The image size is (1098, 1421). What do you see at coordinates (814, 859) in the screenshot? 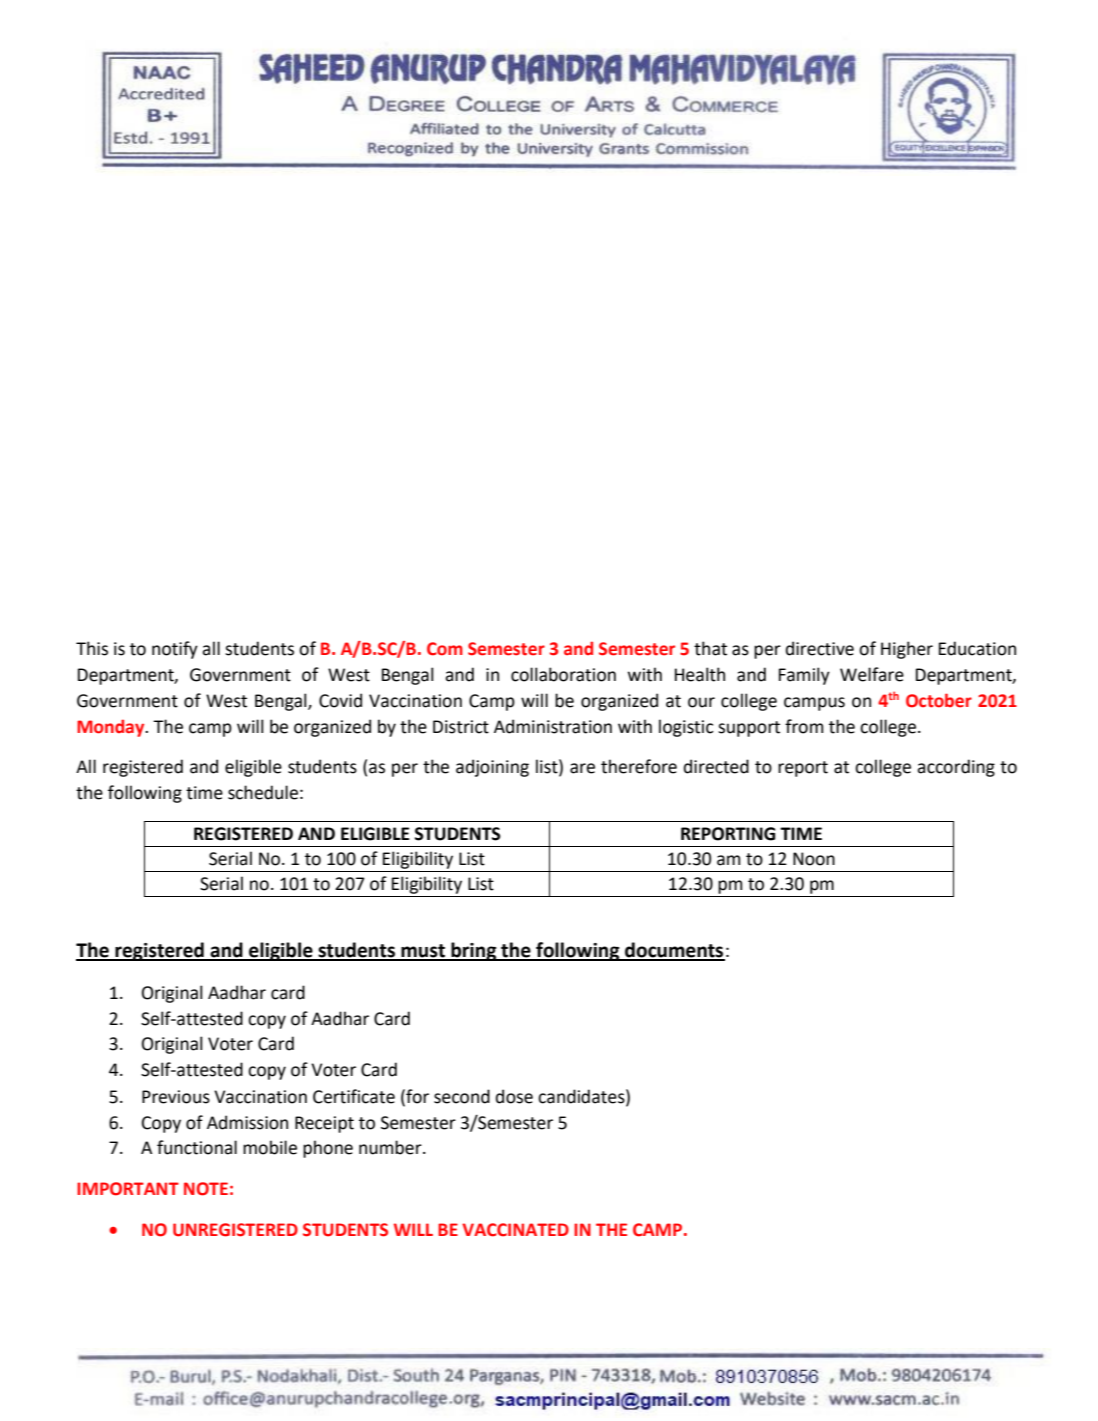
I see `Noon` at bounding box center [814, 859].
